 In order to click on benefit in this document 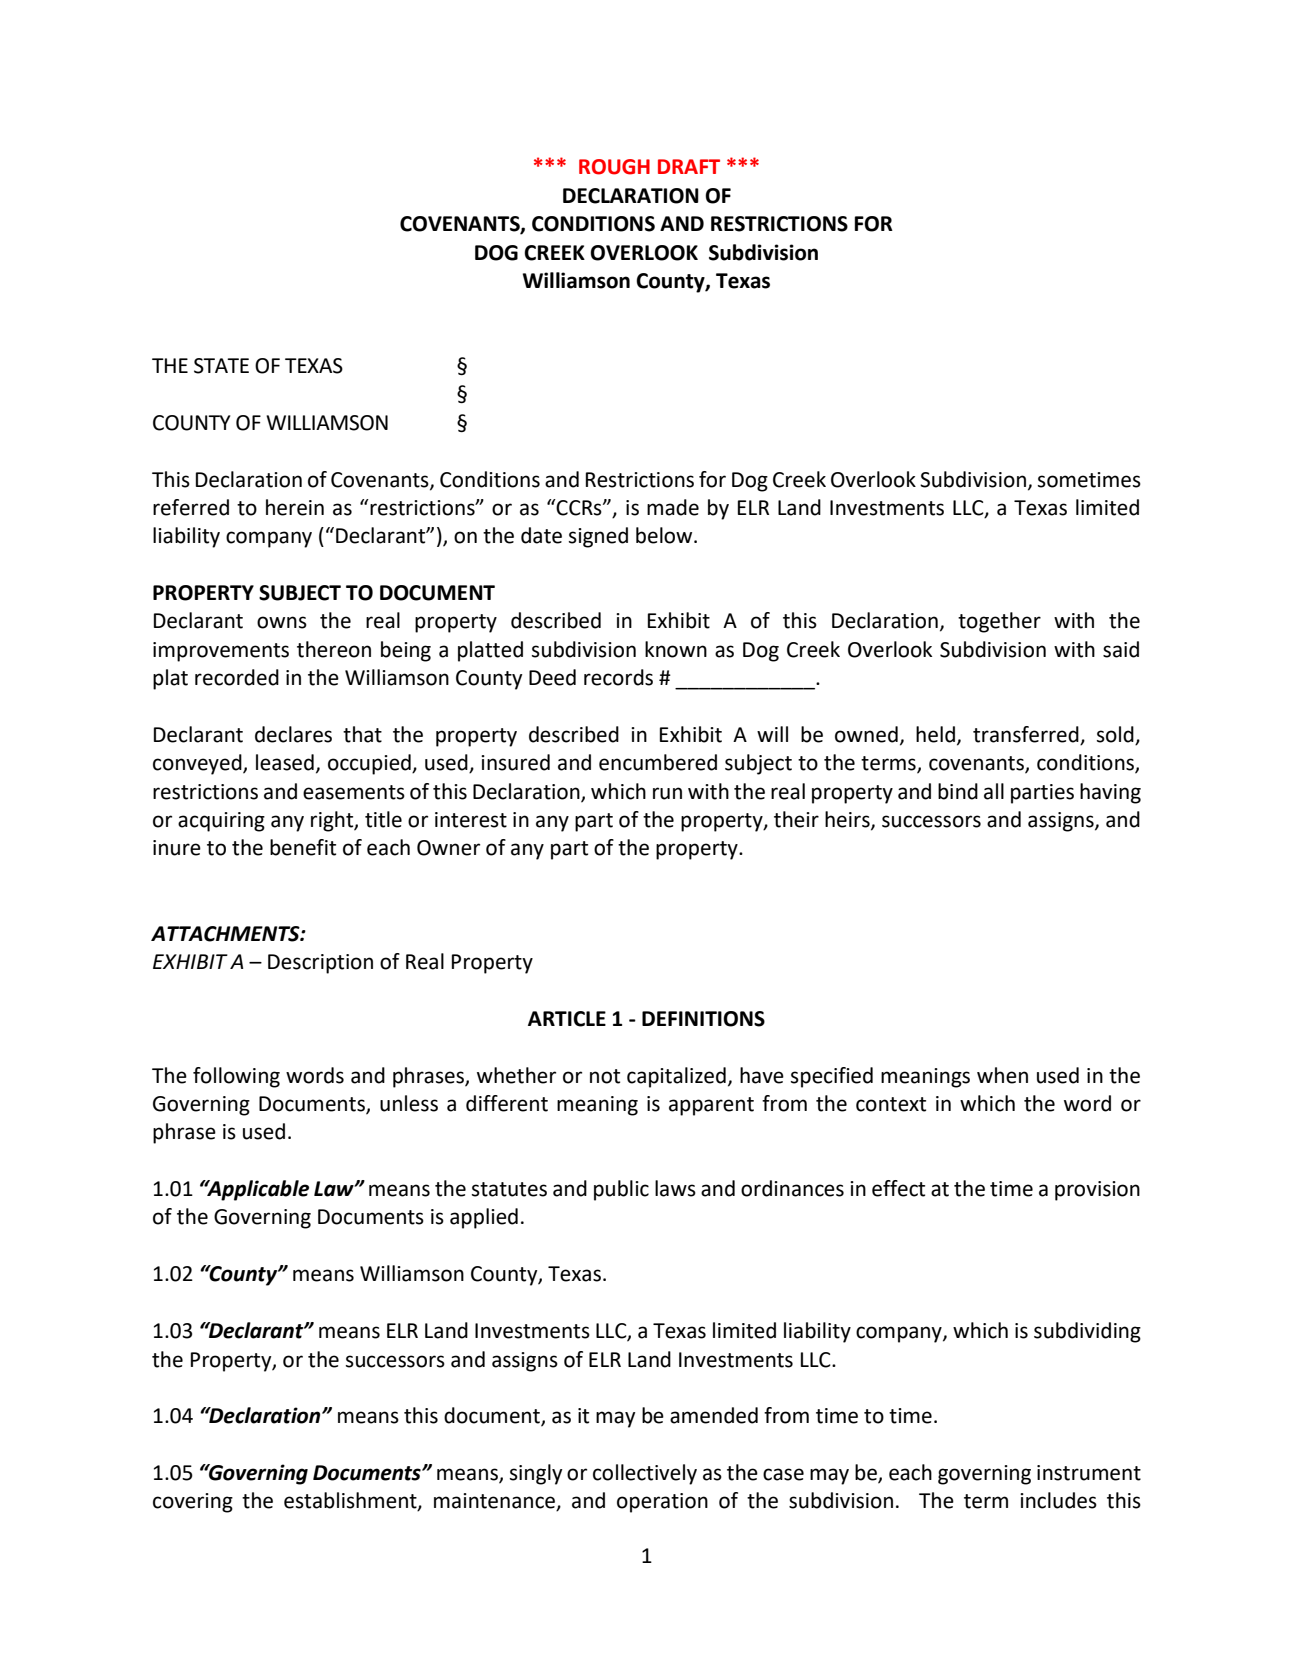, I will do `click(303, 847)`.
